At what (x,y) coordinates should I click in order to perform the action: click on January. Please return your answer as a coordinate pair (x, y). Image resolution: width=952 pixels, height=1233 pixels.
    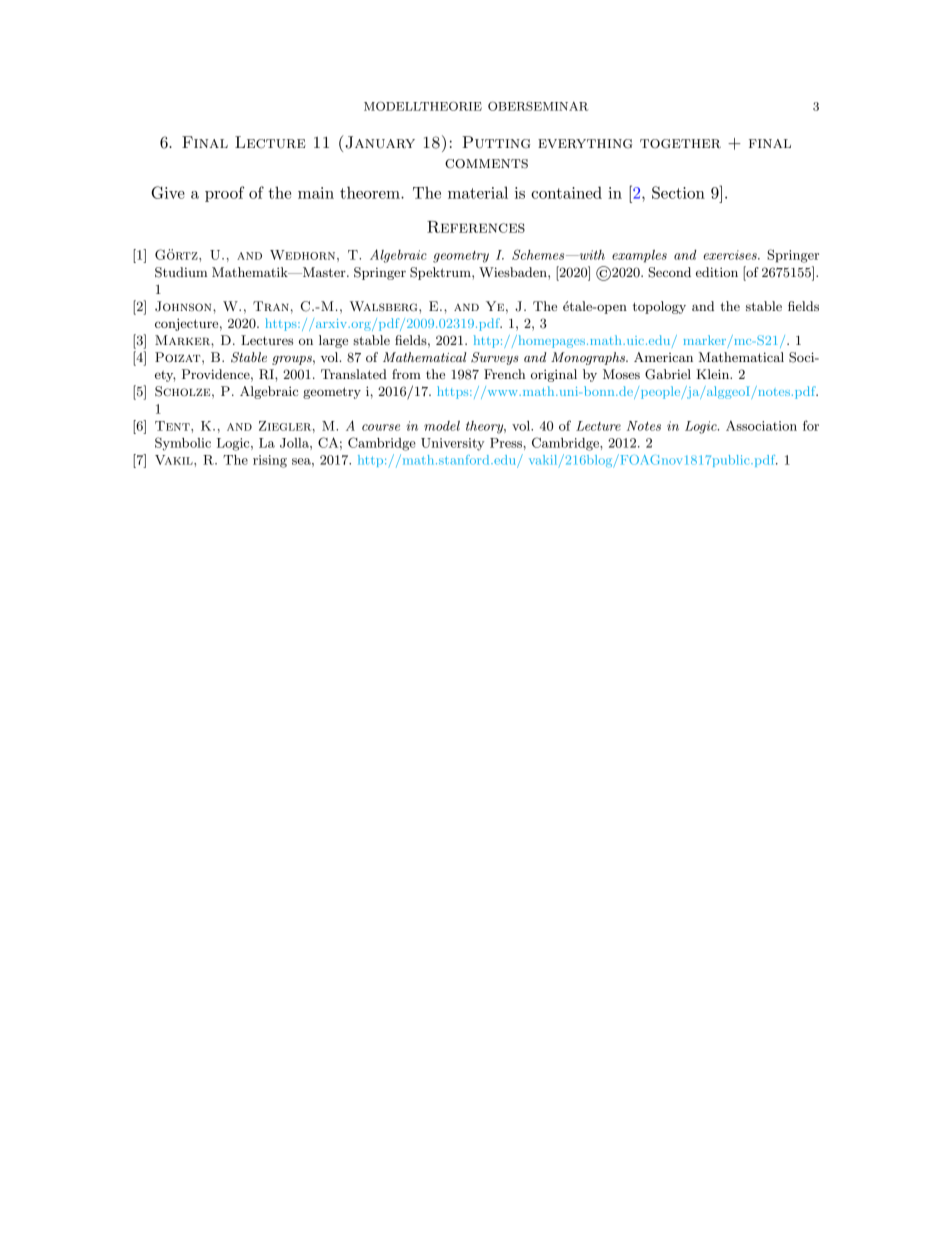
    Looking at the image, I should click on (379, 142).
